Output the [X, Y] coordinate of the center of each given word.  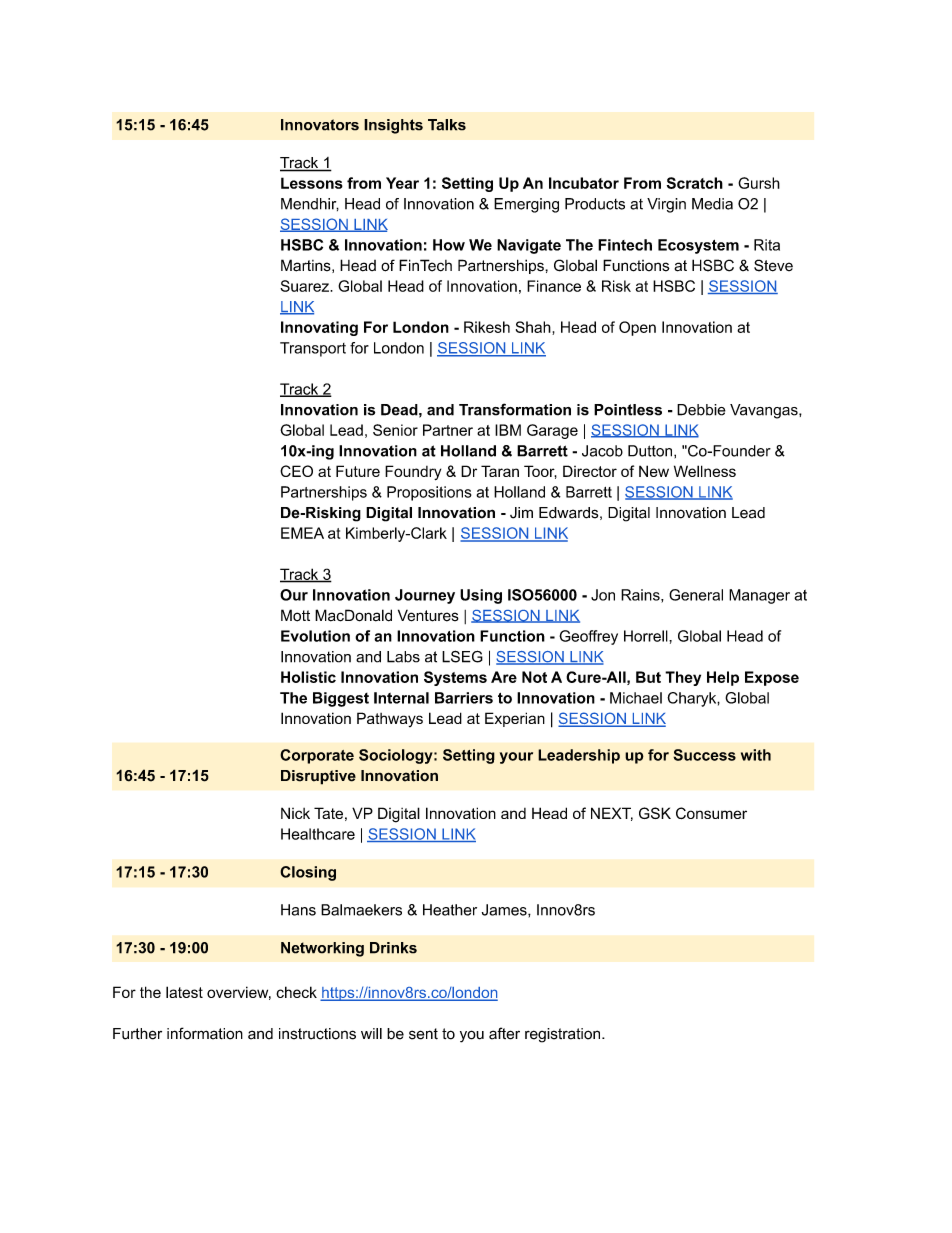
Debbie [701, 410]
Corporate [317, 756]
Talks [447, 125]
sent [423, 1034]
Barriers [464, 698]
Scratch [695, 183]
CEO [296, 471]
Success [704, 755]
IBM [508, 430]
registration [564, 1035]
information [205, 1033]
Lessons [312, 183]
